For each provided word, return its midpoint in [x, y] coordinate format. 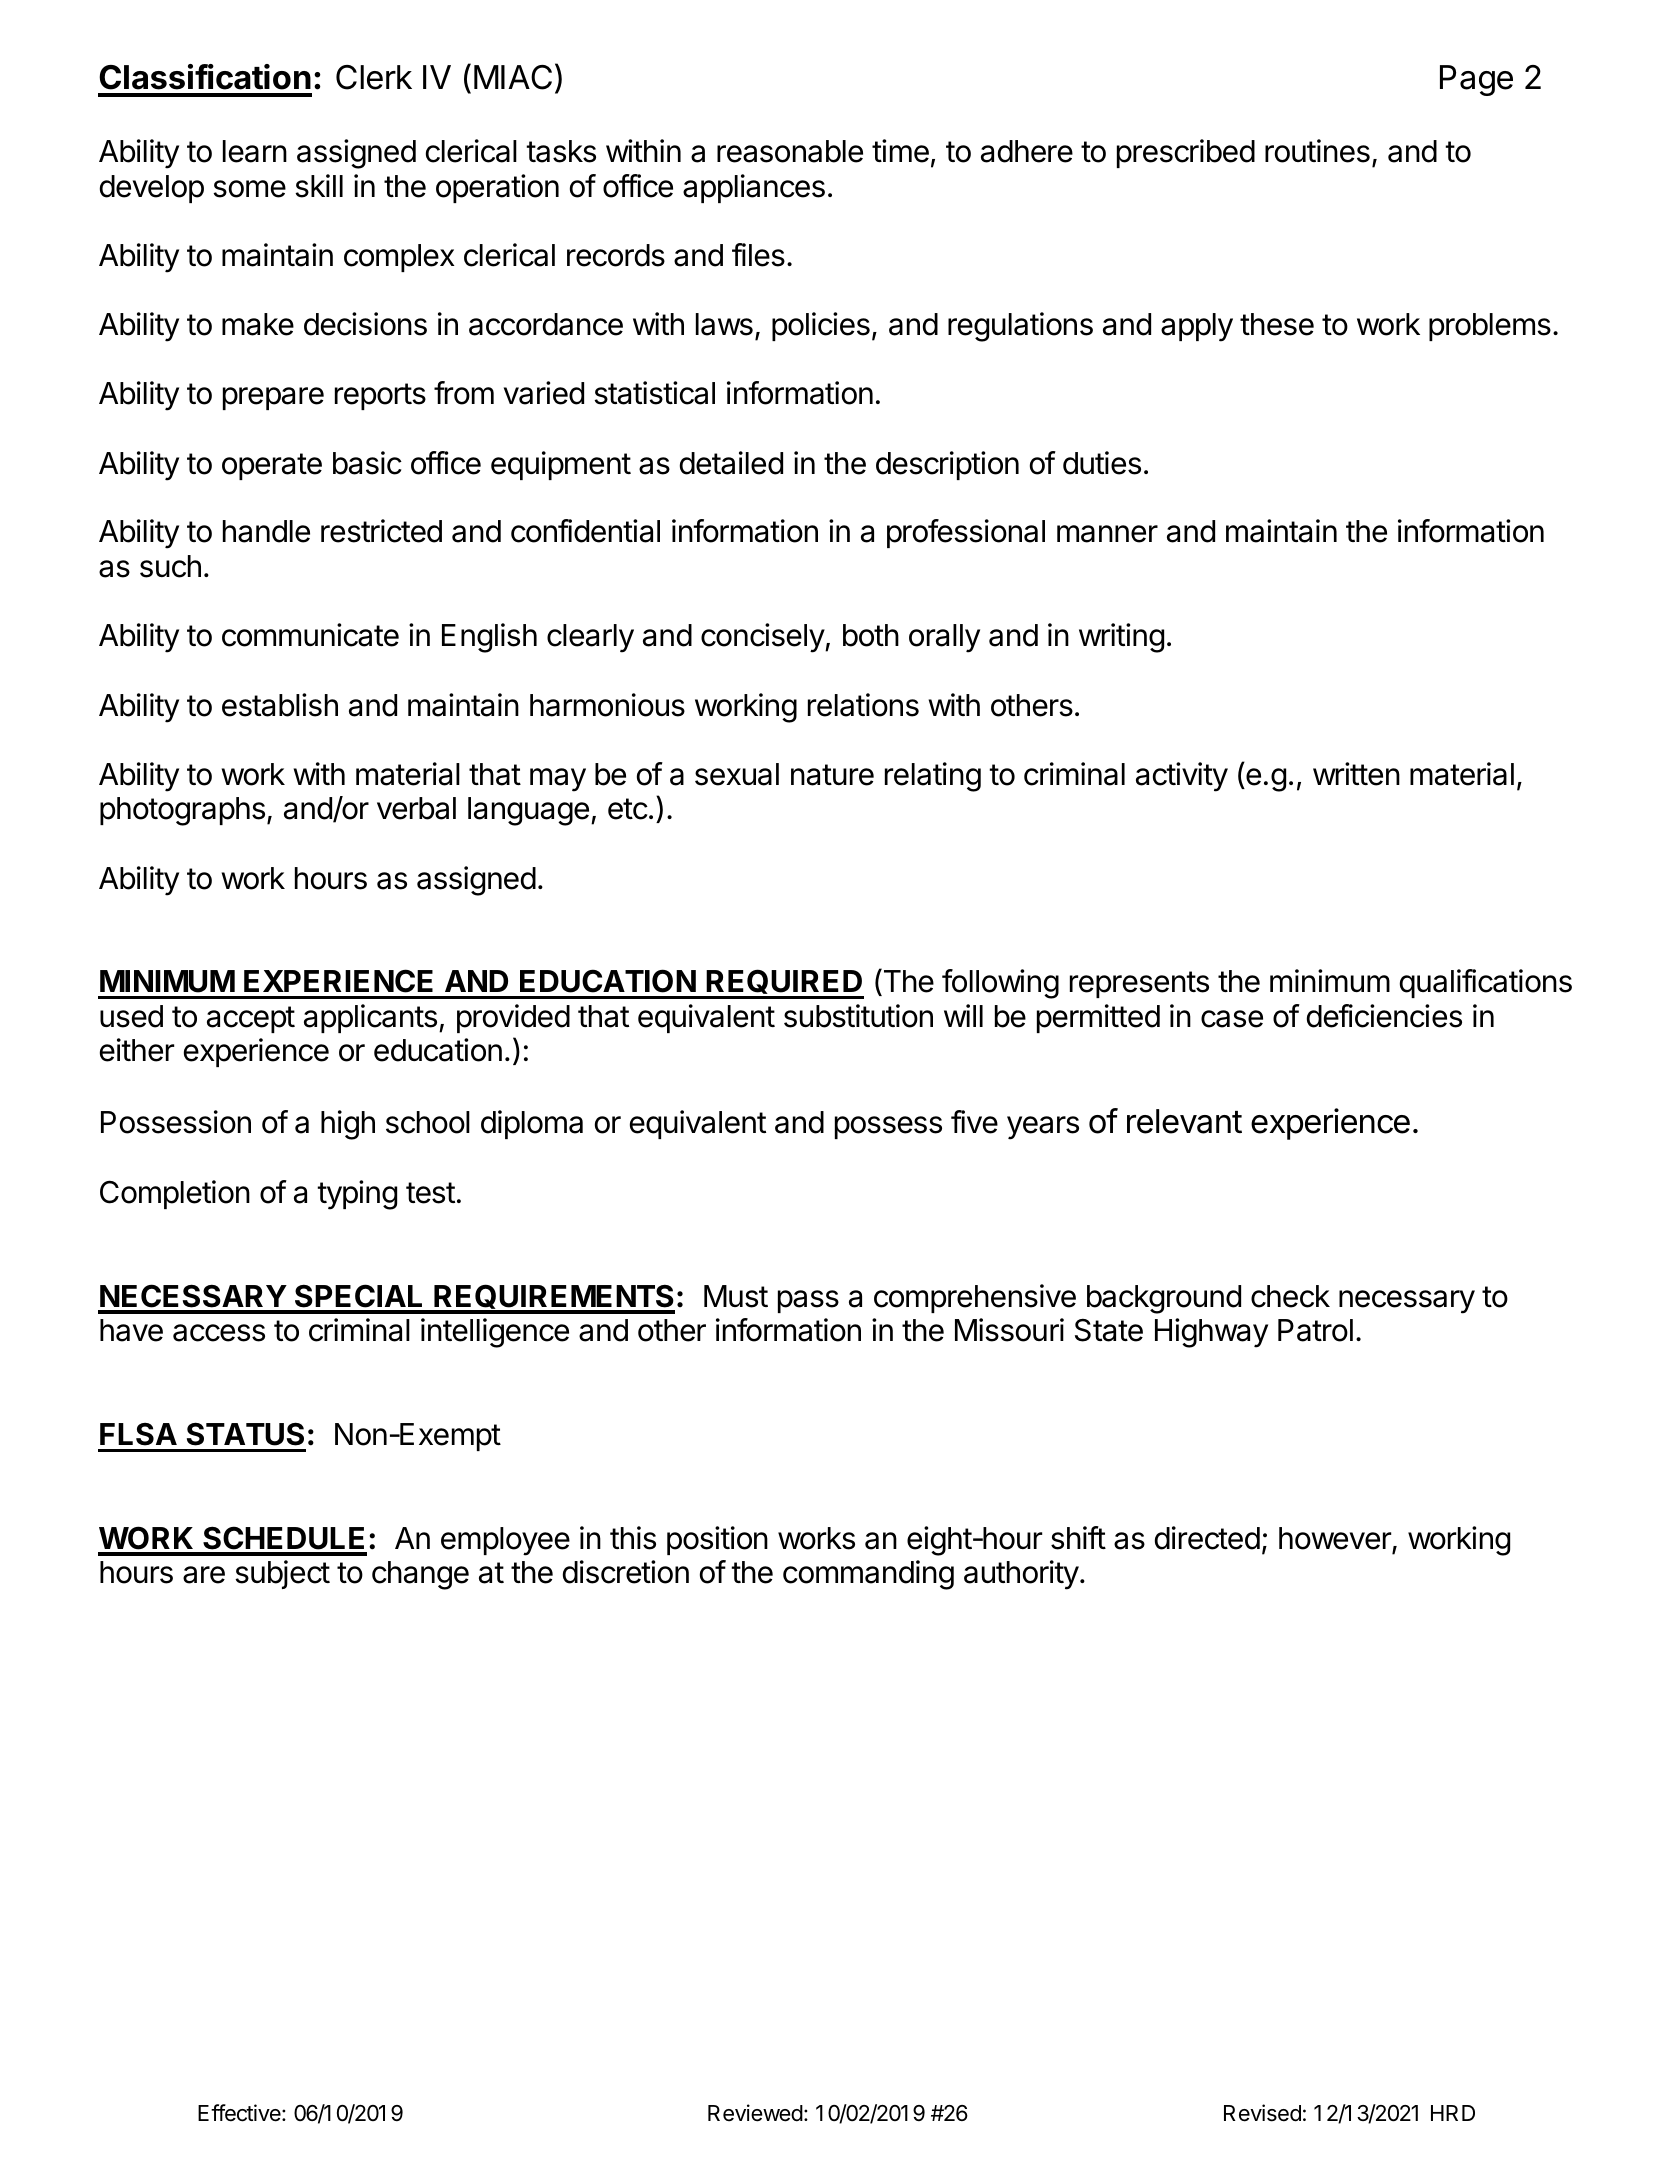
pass [808, 1301]
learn [255, 151]
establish [280, 705]
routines [1317, 151]
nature [832, 775]
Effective [240, 2113]
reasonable [790, 151]
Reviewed [755, 2113]
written [1356, 774]
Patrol [1315, 1330]
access [219, 1333]
